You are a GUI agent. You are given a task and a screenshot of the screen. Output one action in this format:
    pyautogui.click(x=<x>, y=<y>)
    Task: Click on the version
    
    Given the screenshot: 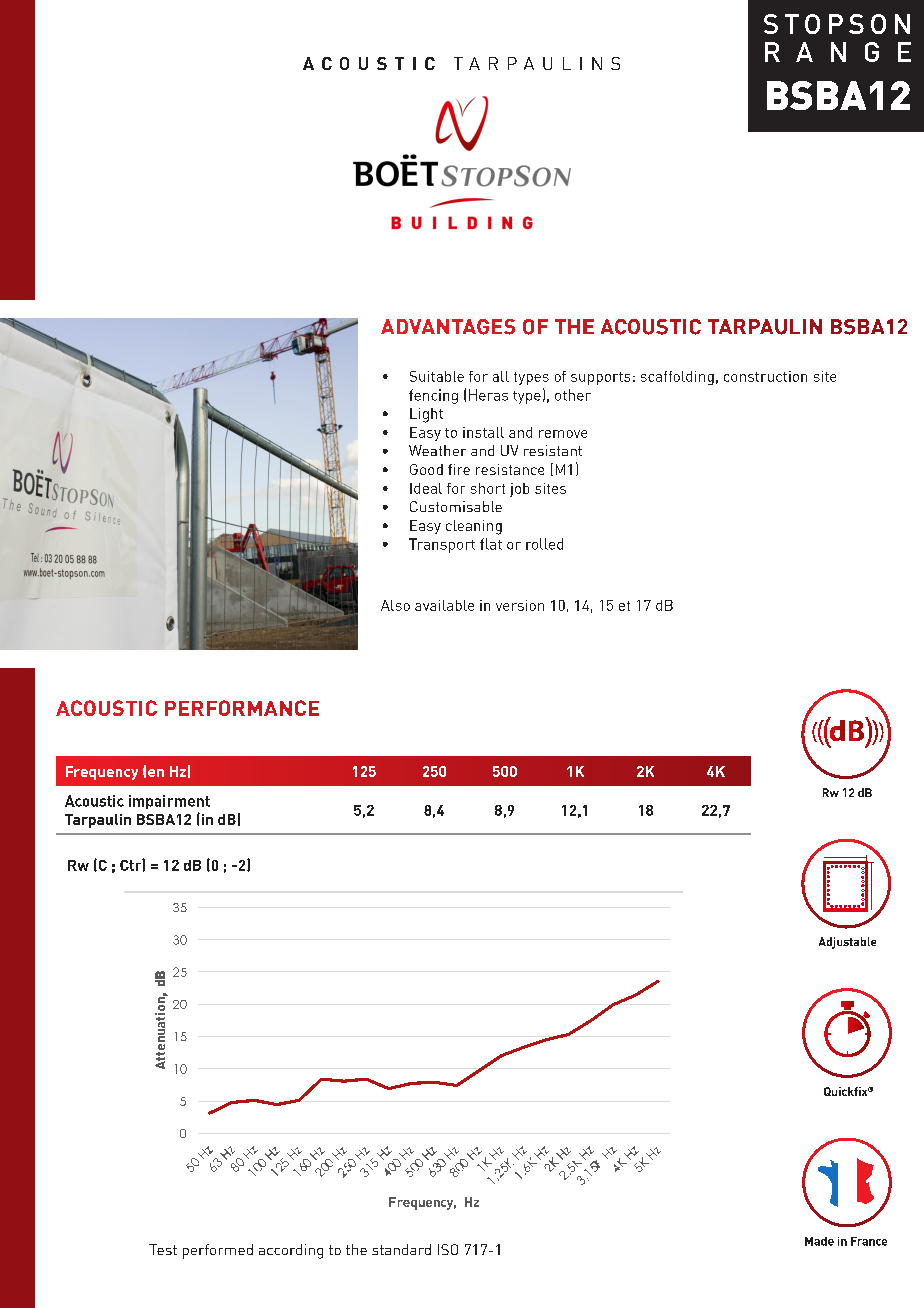 What is the action you would take?
    pyautogui.click(x=520, y=605)
